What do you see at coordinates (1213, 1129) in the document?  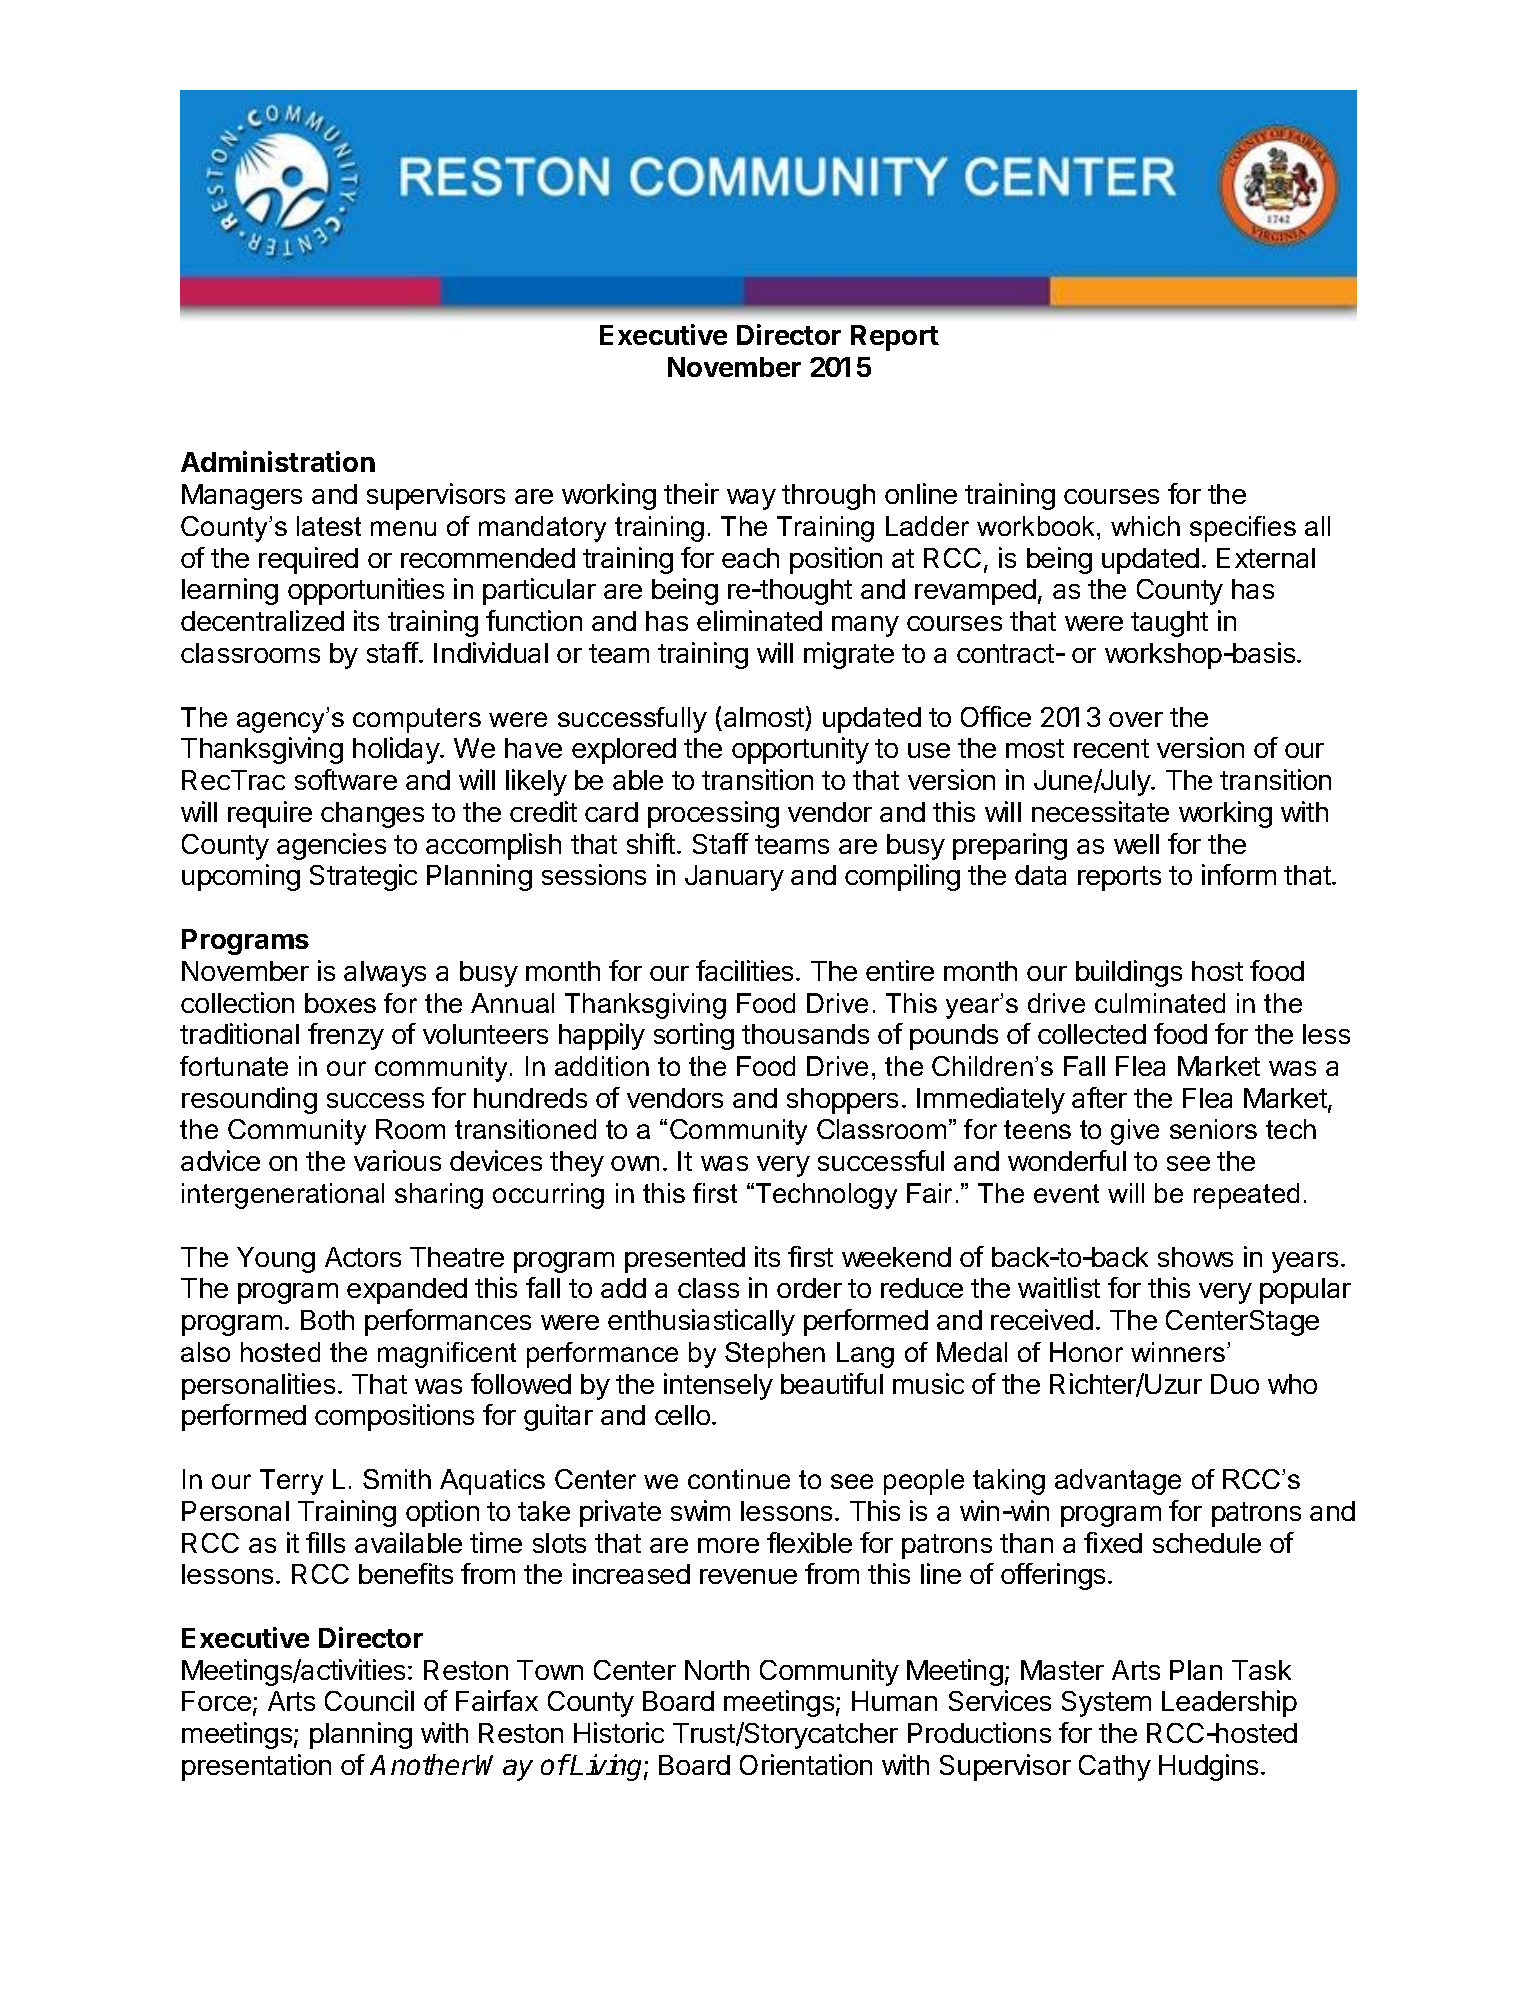 I see `seniors` at bounding box center [1213, 1129].
